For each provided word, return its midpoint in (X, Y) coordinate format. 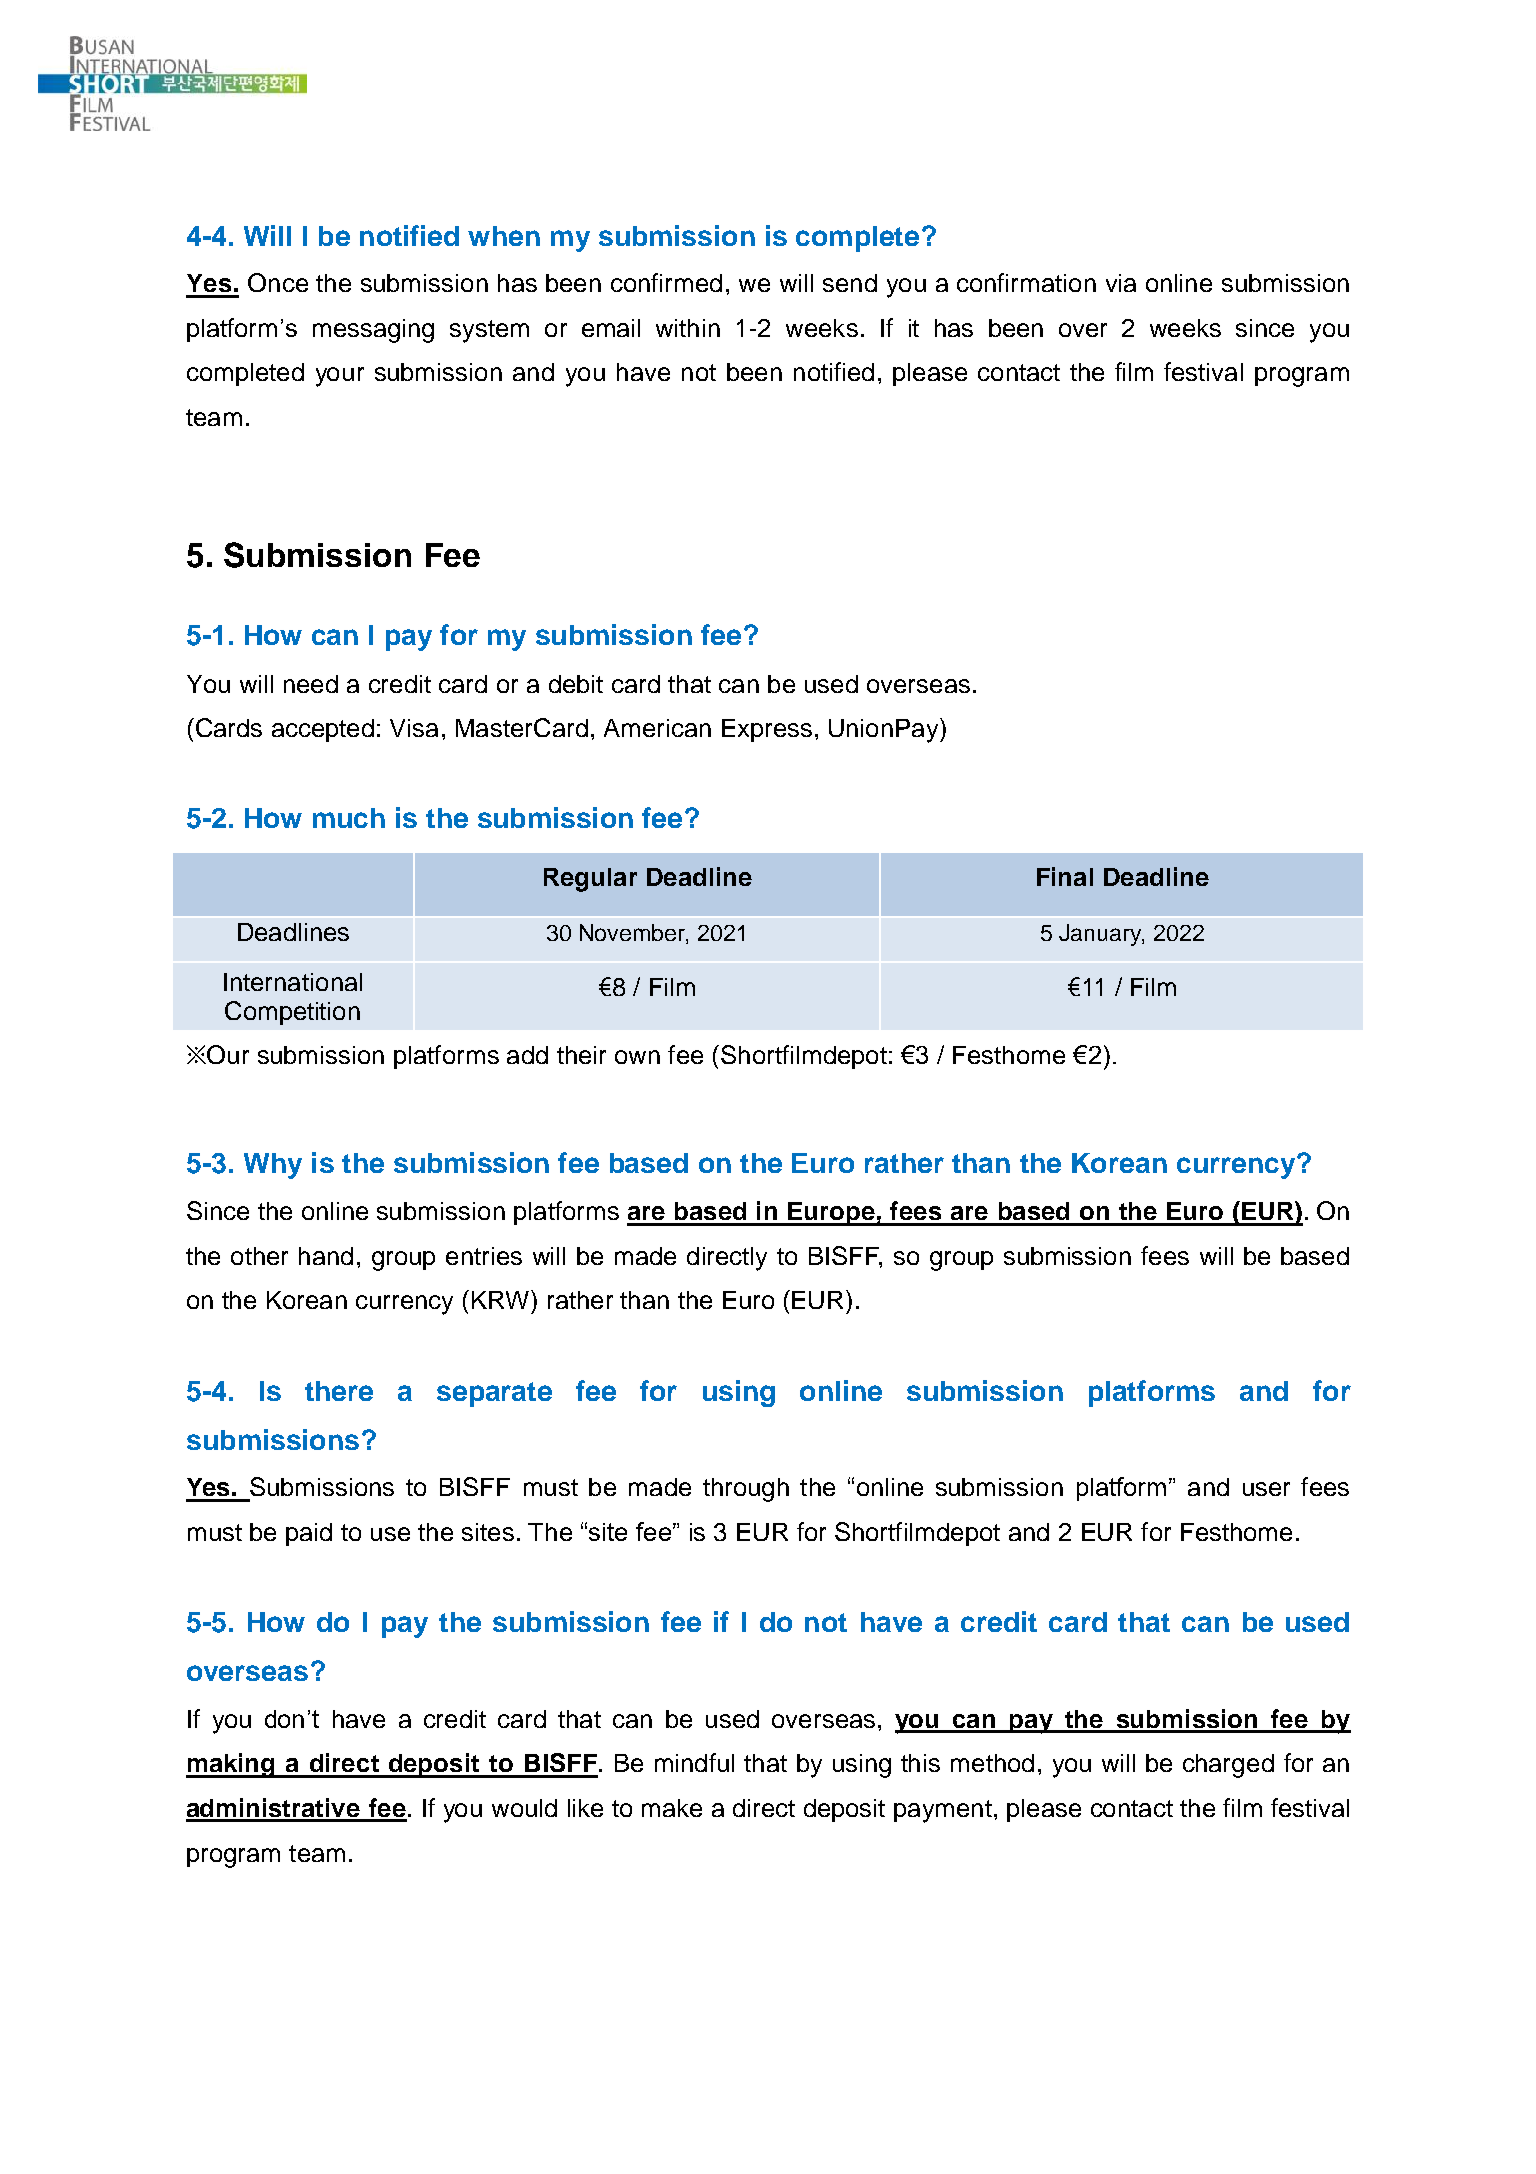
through (746, 1490)
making (231, 1765)
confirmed (666, 282)
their (581, 1055)
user (1266, 1489)
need (311, 684)
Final (1065, 876)
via (1121, 283)
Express (767, 730)
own (637, 1057)
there (339, 1391)
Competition (292, 1013)
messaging (373, 331)
